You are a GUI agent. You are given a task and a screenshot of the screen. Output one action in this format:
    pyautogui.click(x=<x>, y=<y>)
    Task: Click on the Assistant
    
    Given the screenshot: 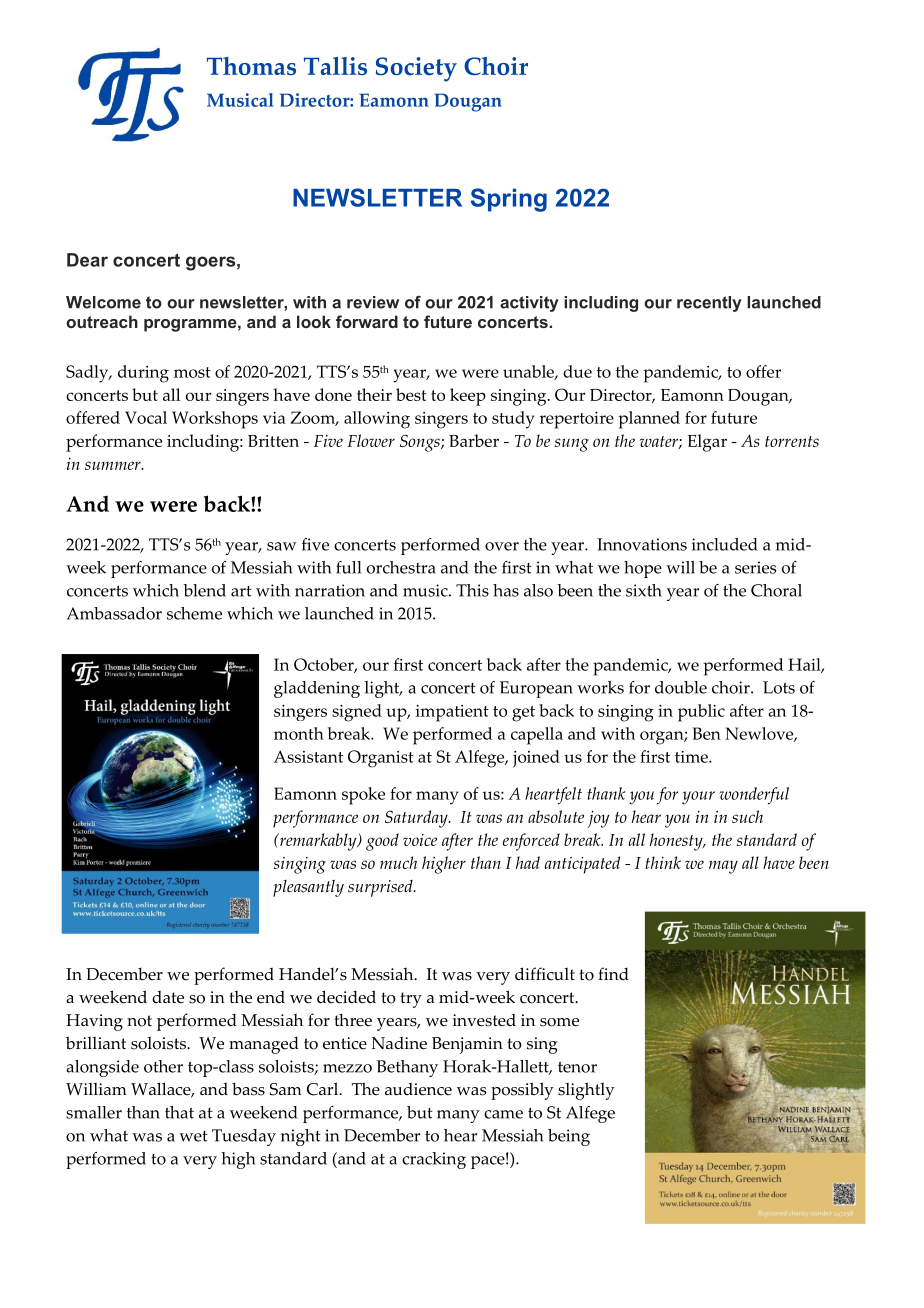 What is the action you would take?
    pyautogui.click(x=308, y=756)
